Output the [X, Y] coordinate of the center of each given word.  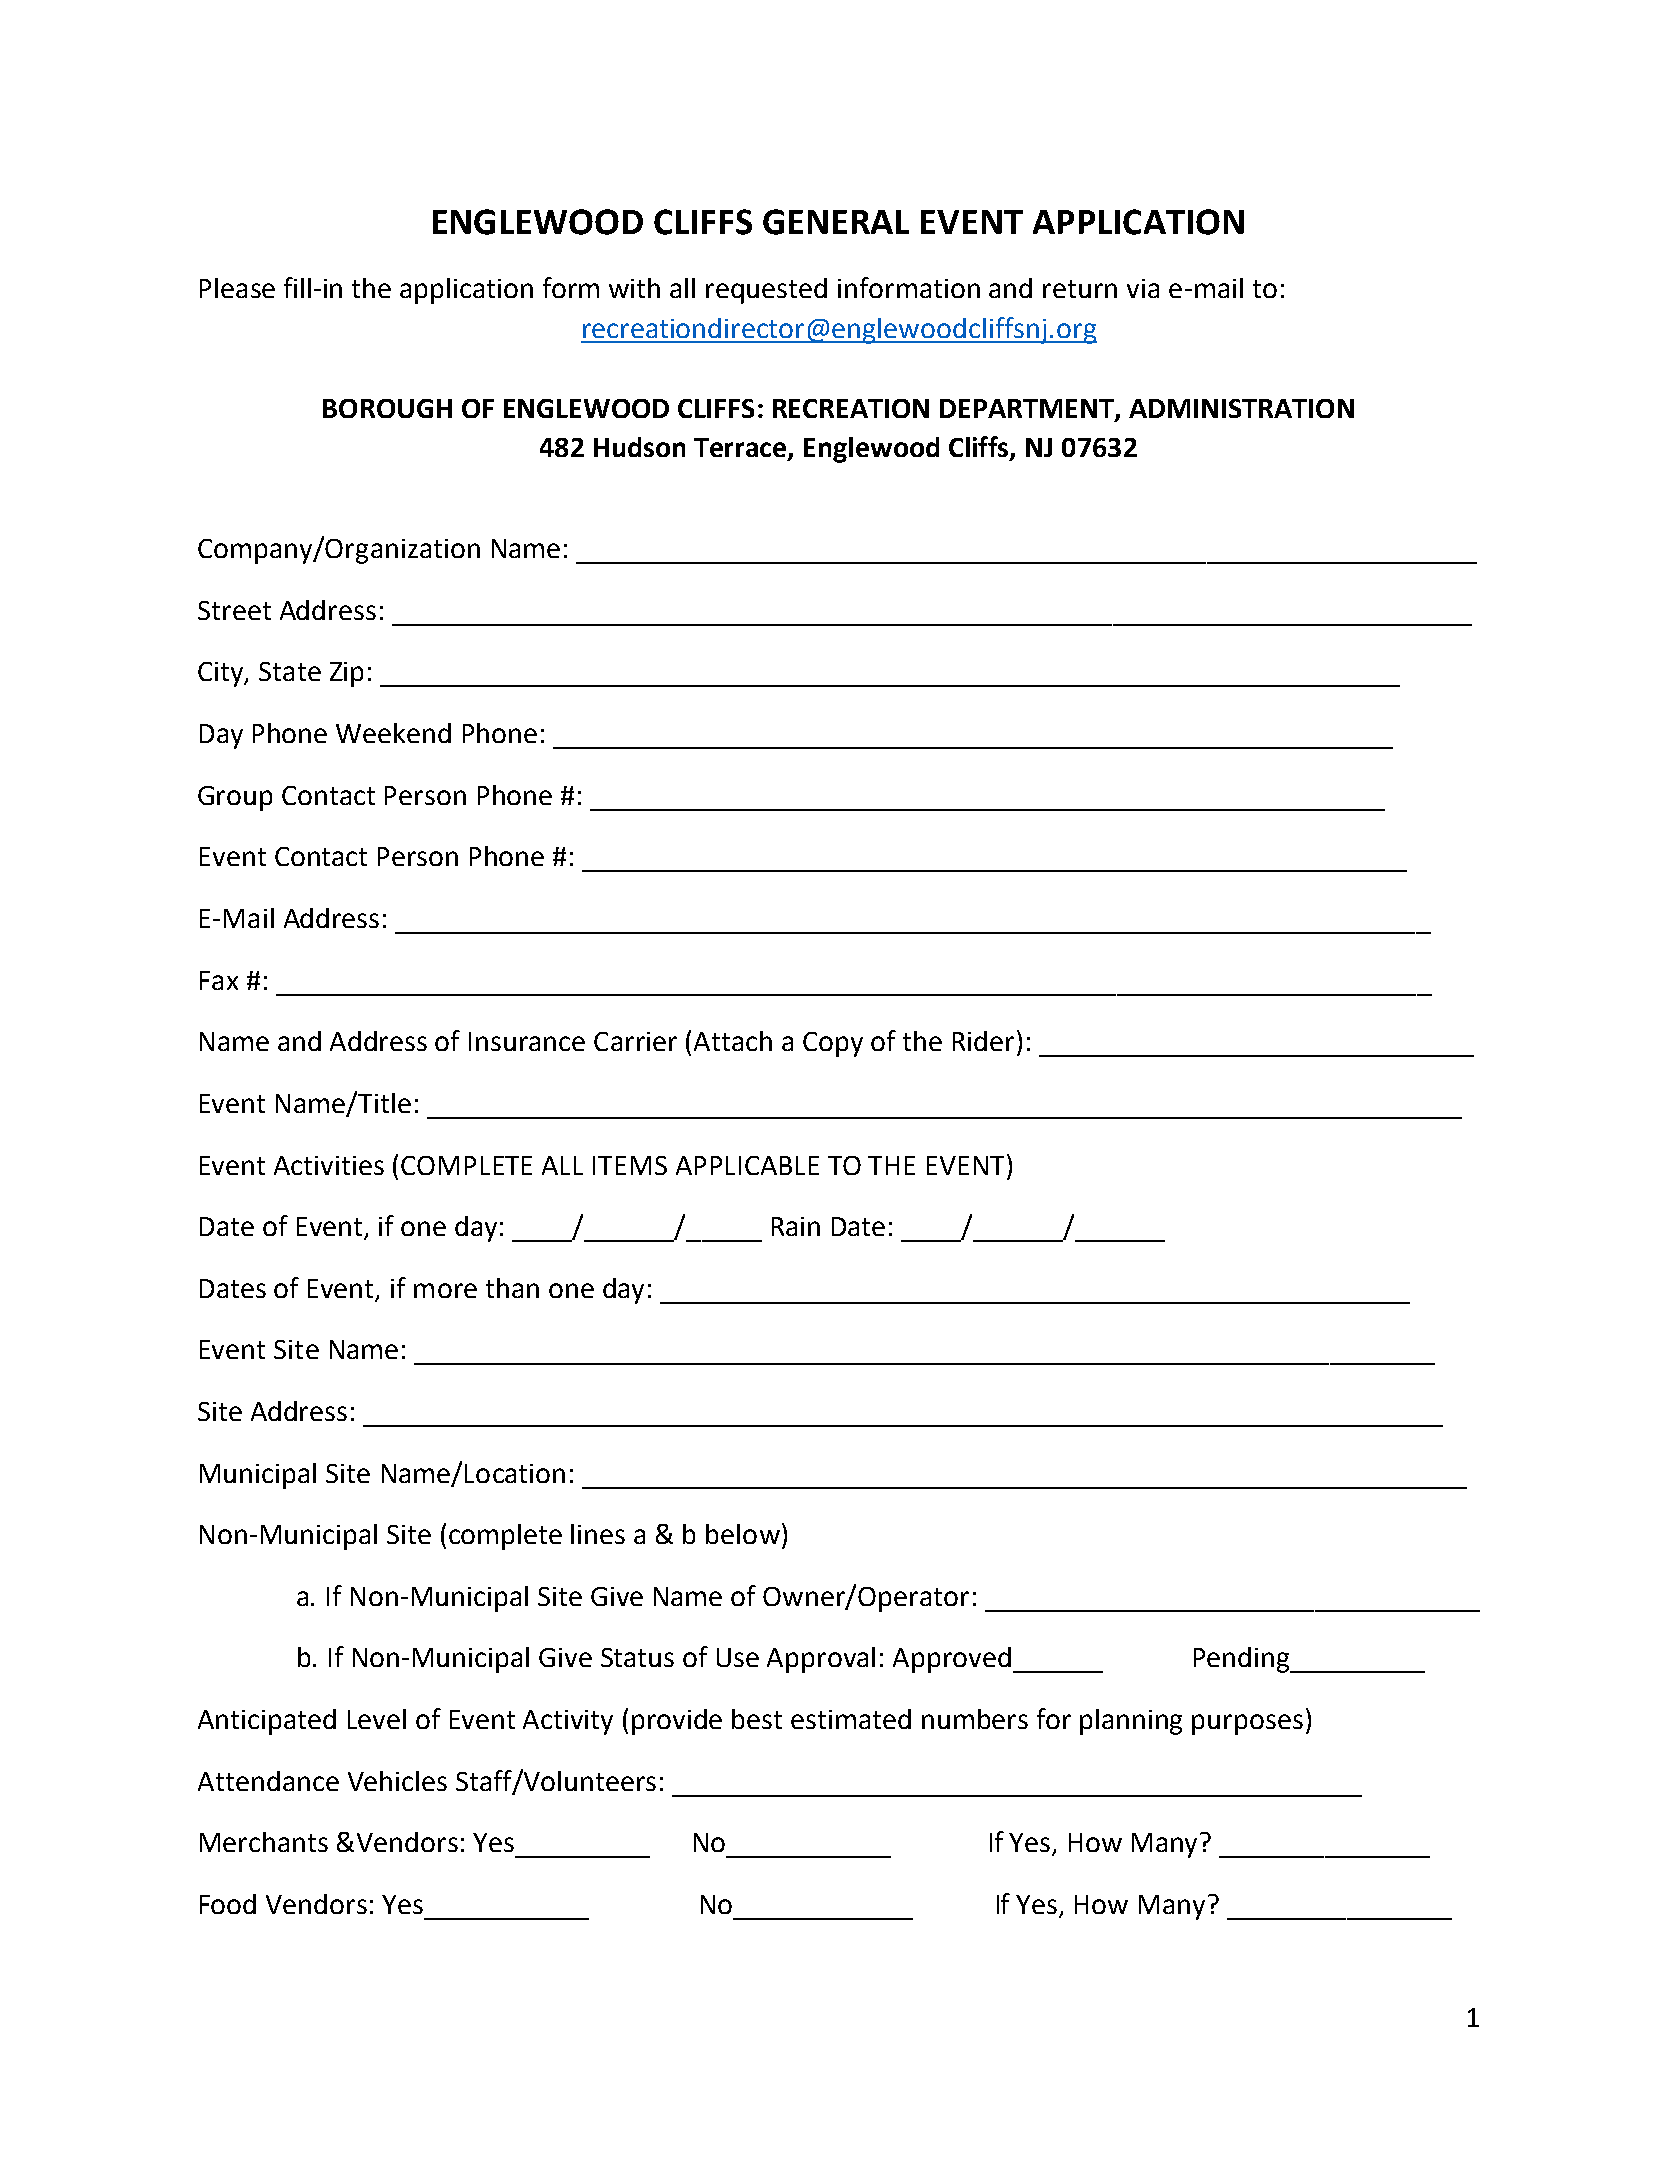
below [743, 1534]
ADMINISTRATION [1241, 408]
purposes [1247, 1724]
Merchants [264, 1842]
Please [237, 288]
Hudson [639, 447]
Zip [346, 674]
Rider [983, 1041]
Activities [329, 1165]
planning [1131, 1722]
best [757, 1719]
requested [766, 291]
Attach [733, 1041]
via [1143, 288]
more [445, 1290]
